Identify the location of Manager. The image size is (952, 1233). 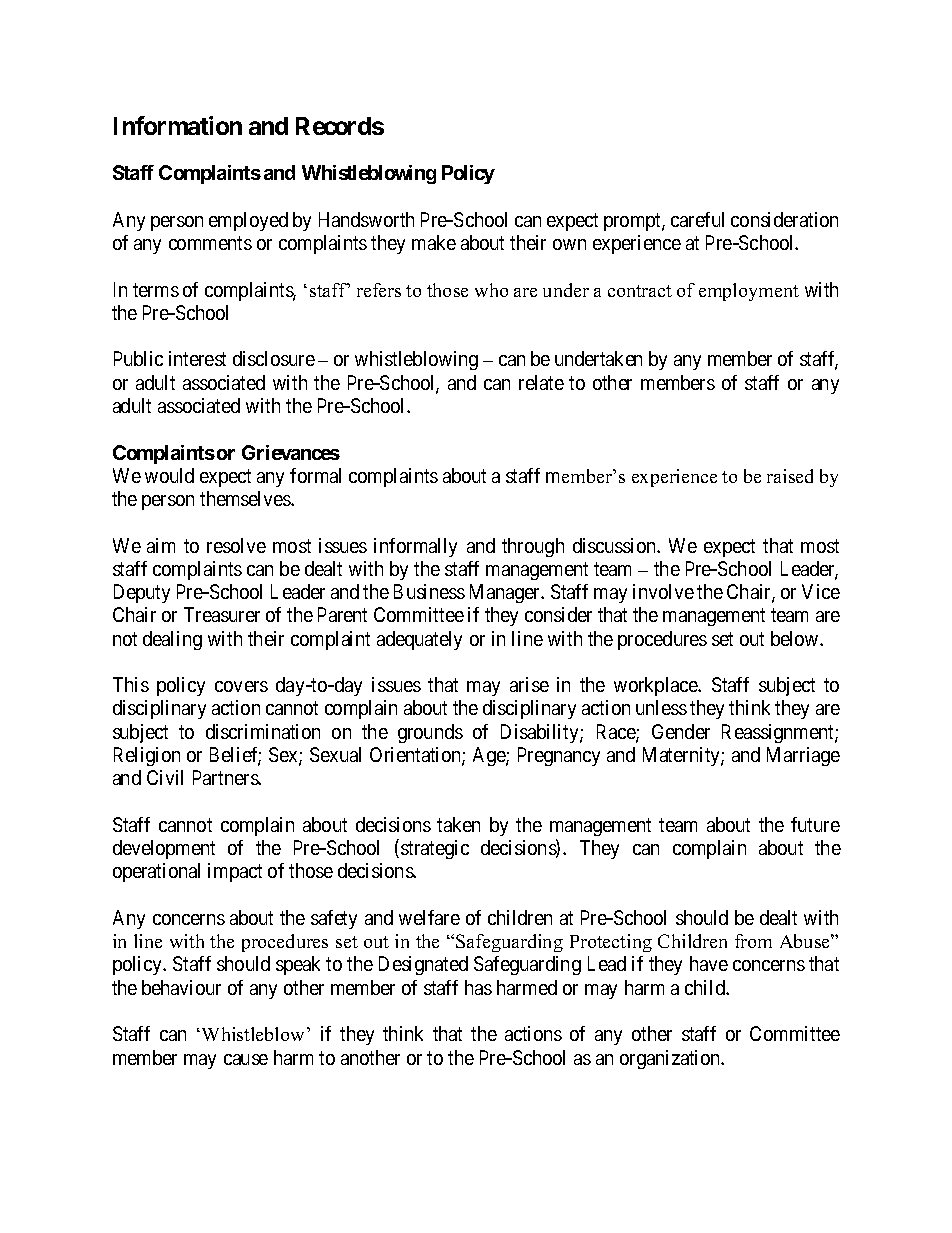
(506, 593).
